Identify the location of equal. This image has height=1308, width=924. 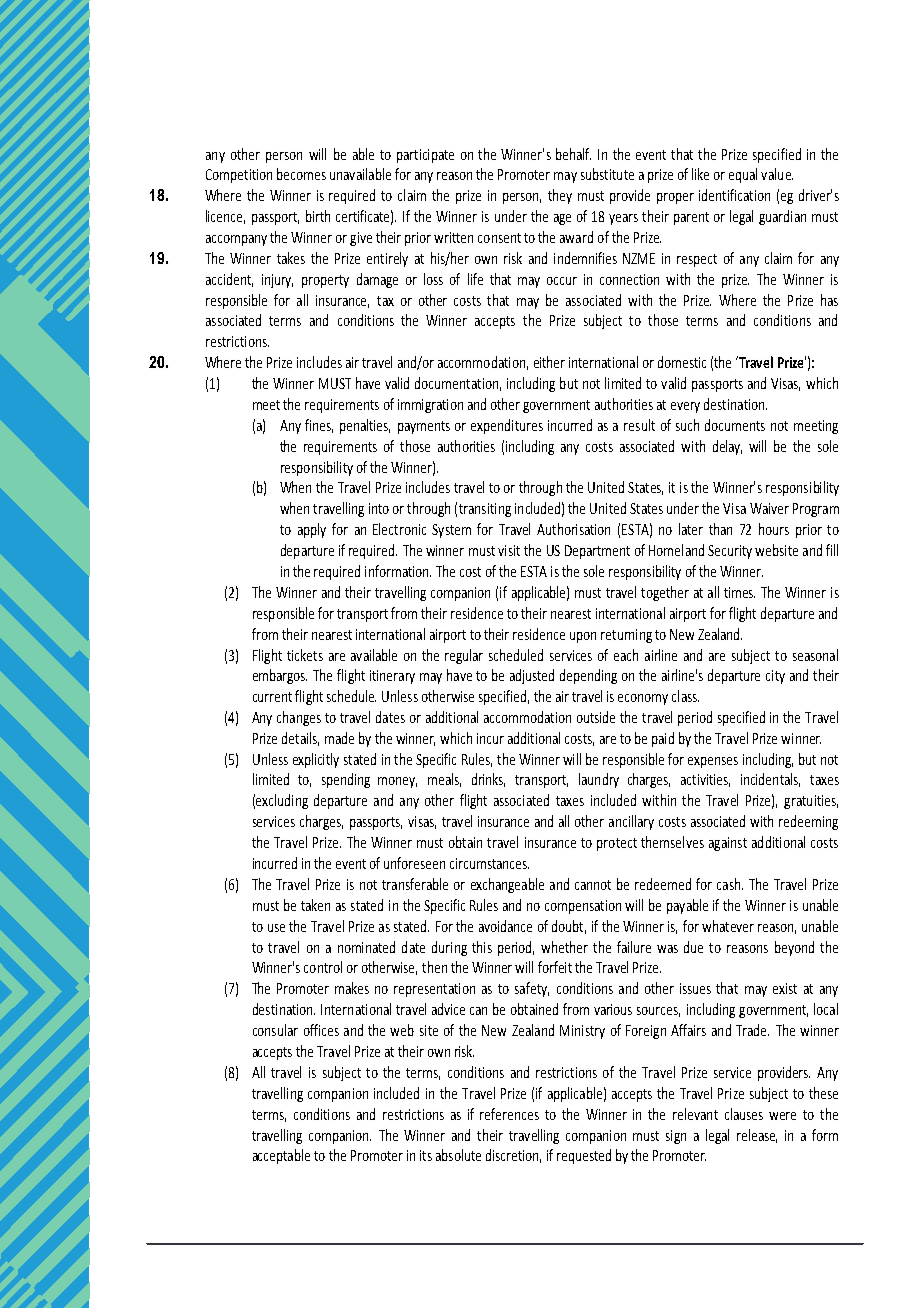
(743, 175).
